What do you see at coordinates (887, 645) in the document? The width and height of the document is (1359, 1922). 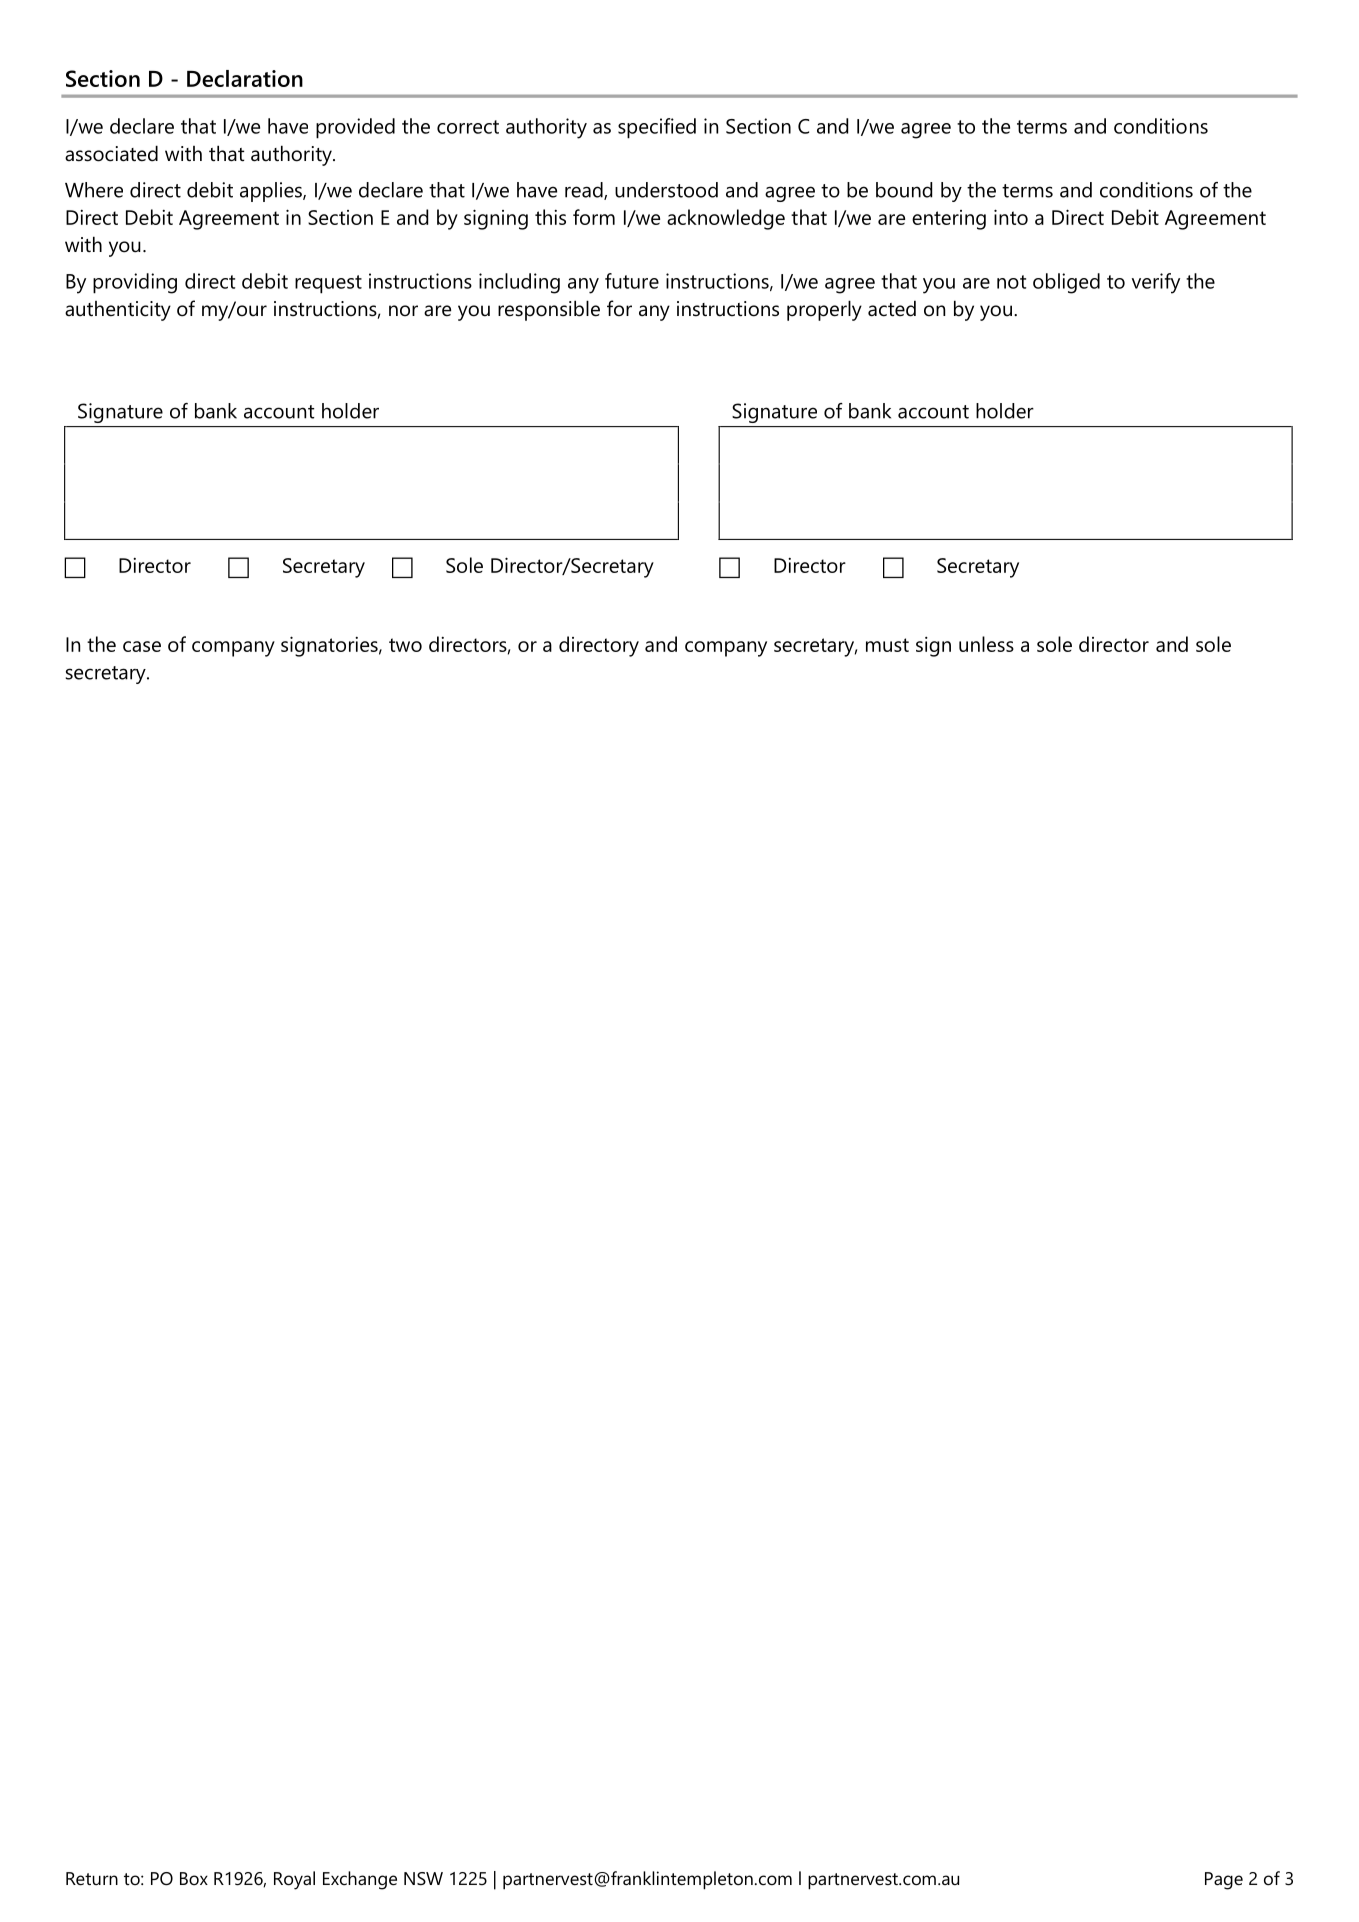 I see `must` at bounding box center [887, 645].
